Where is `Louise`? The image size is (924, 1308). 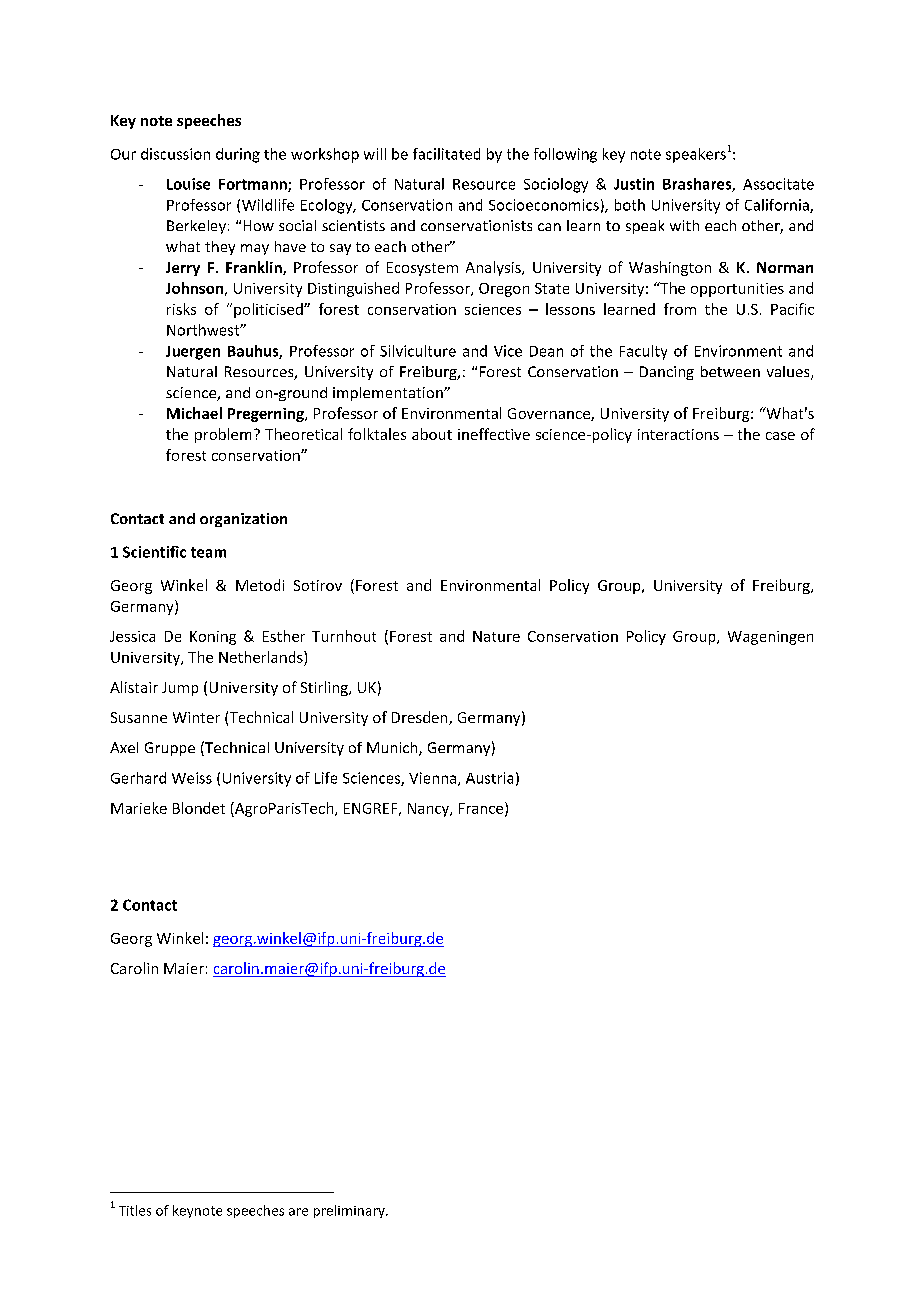 Louise is located at coordinates (188, 184).
